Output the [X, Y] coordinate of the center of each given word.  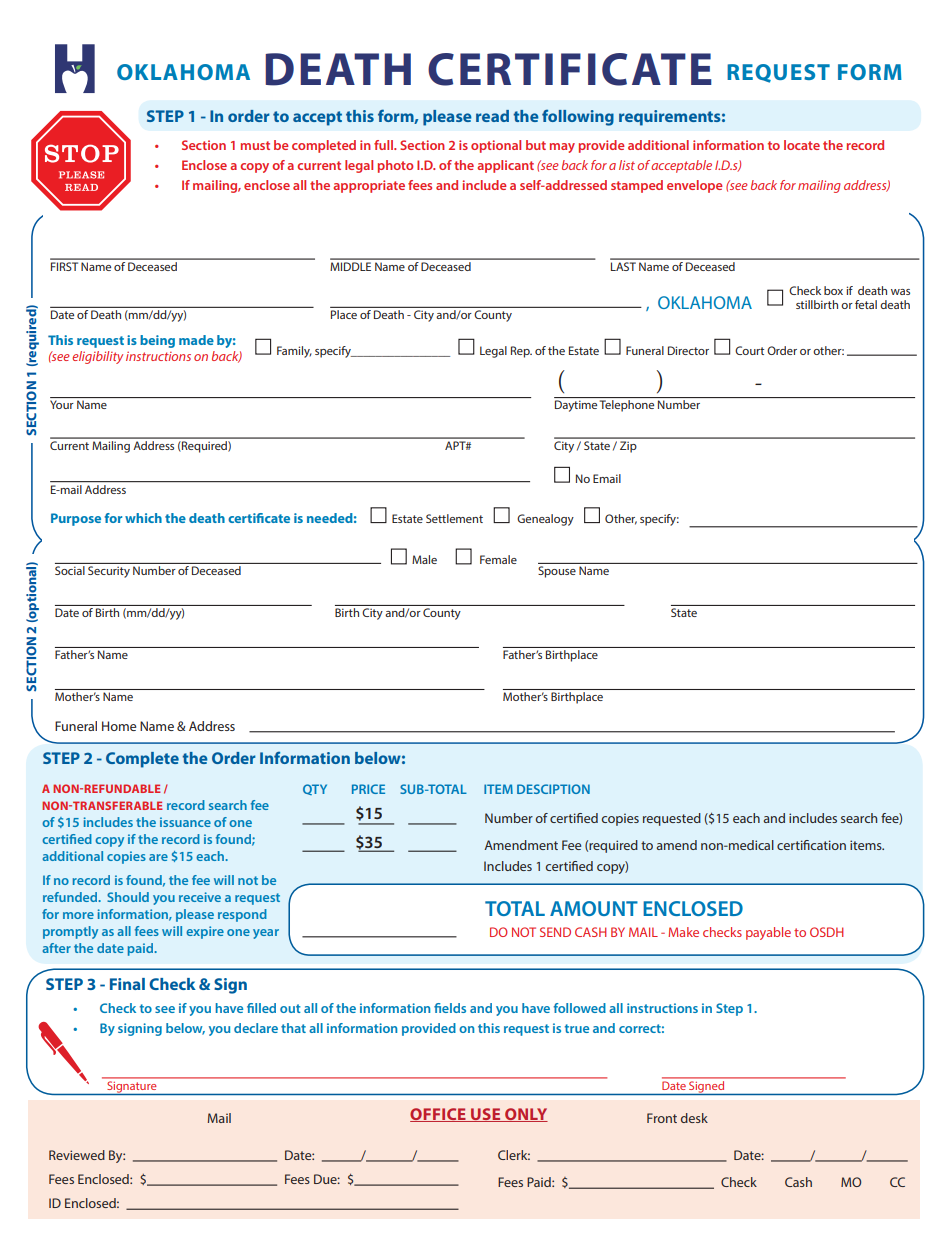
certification [811, 845]
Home [119, 726]
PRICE [368, 789]
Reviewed [77, 1155]
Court [749, 350]
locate [802, 145]
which [143, 518]
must [255, 145]
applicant [505, 166]
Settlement [454, 518]
